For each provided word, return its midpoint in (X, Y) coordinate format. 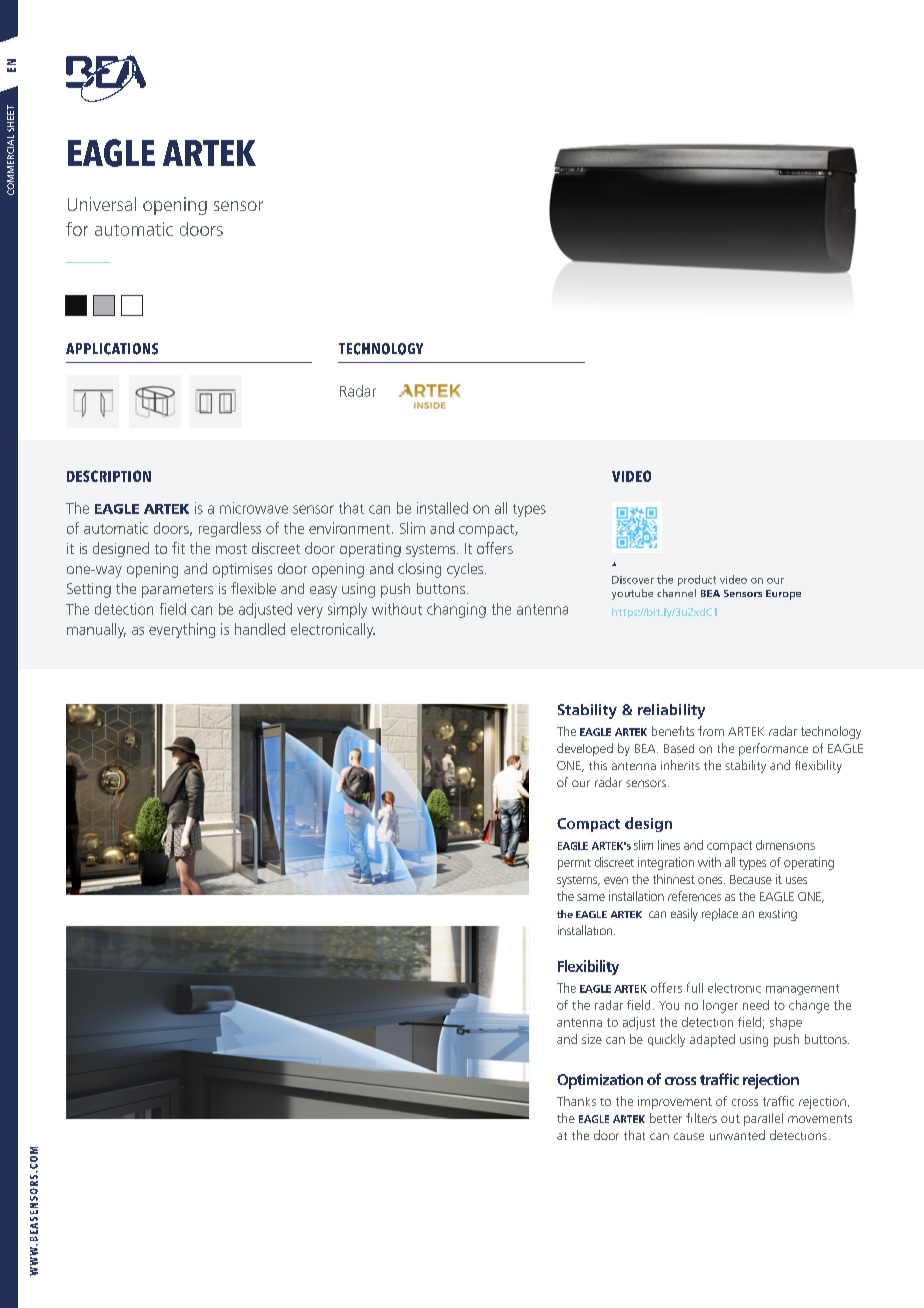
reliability (671, 711)
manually (96, 630)
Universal (102, 204)
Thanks (576, 1101)
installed (442, 508)
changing (456, 610)
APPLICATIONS (112, 349)
